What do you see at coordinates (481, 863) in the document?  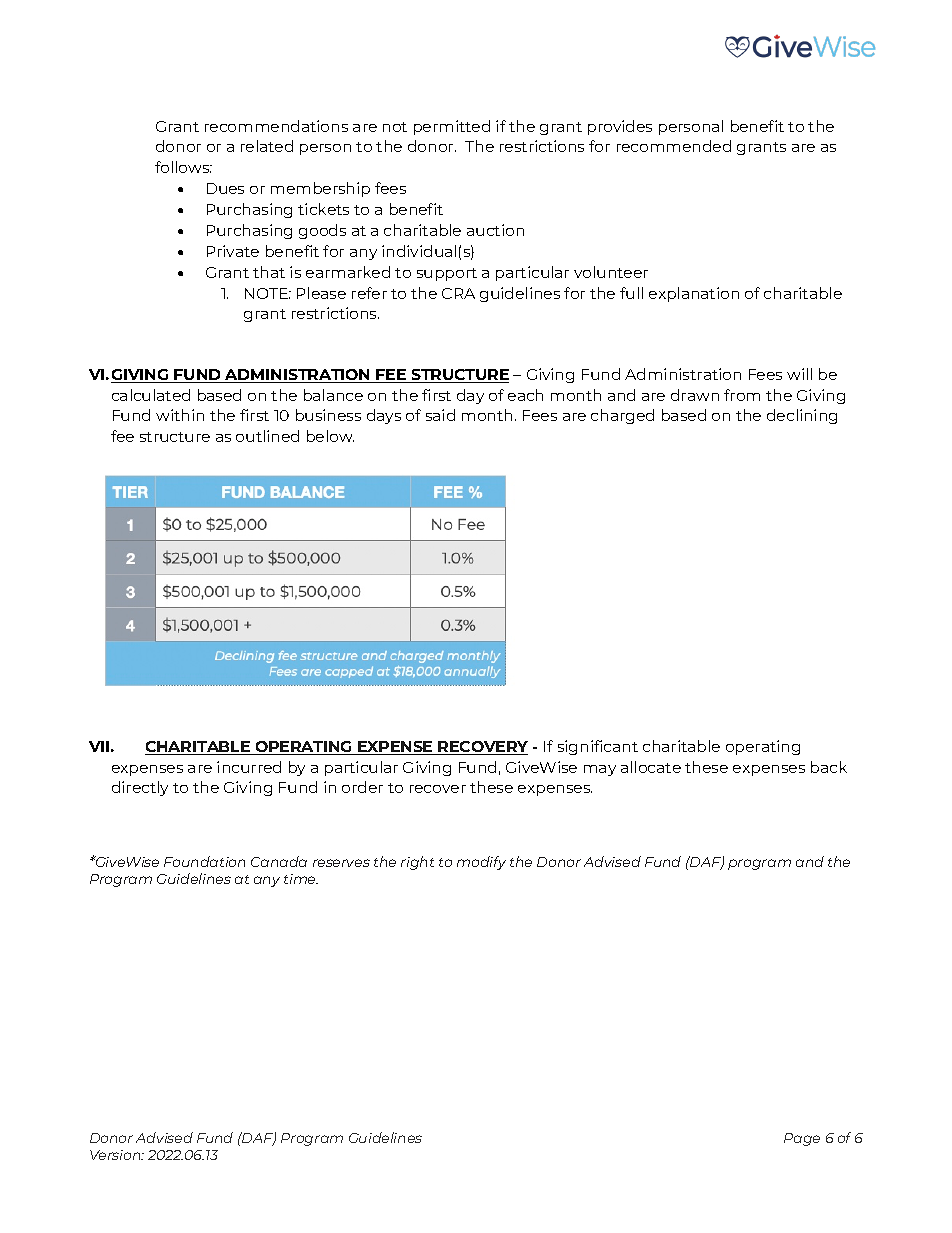 I see `modify` at bounding box center [481, 863].
